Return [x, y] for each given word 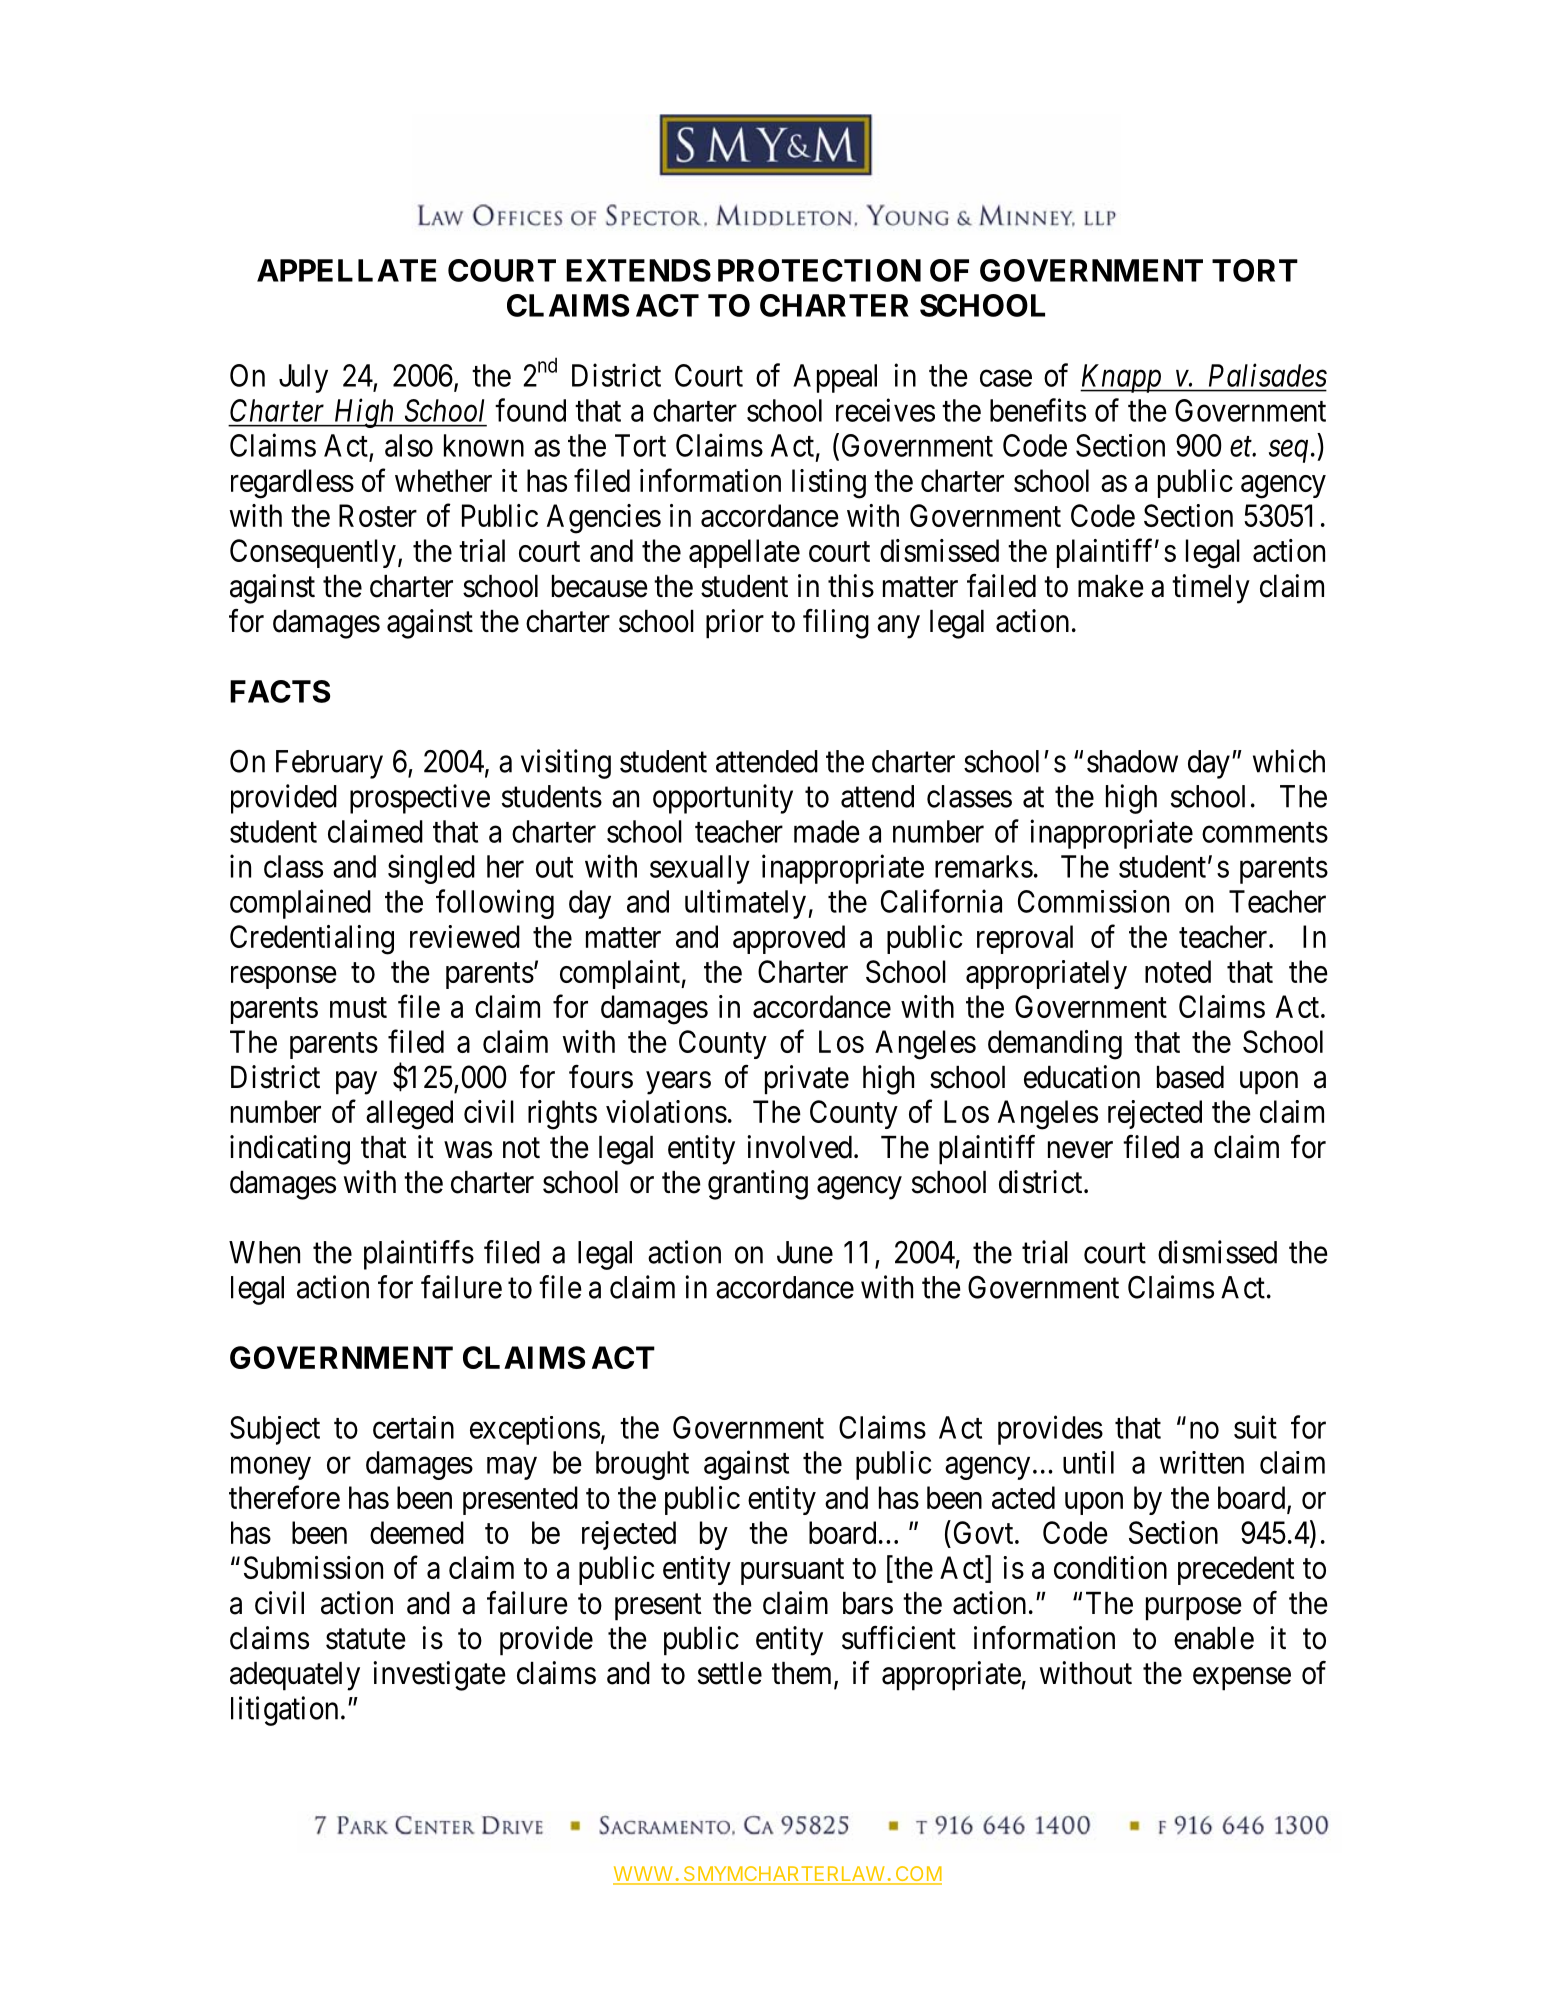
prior [735, 624]
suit [1255, 1427]
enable [1214, 1638]
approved [789, 939]
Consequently [313, 553]
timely [1211, 589]
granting [758, 1185]
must [358, 1008]
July [303, 378]
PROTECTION [819, 270]
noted [1178, 971]
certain [413, 1427]
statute [366, 1639]
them [803, 1674]
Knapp [1122, 378]
